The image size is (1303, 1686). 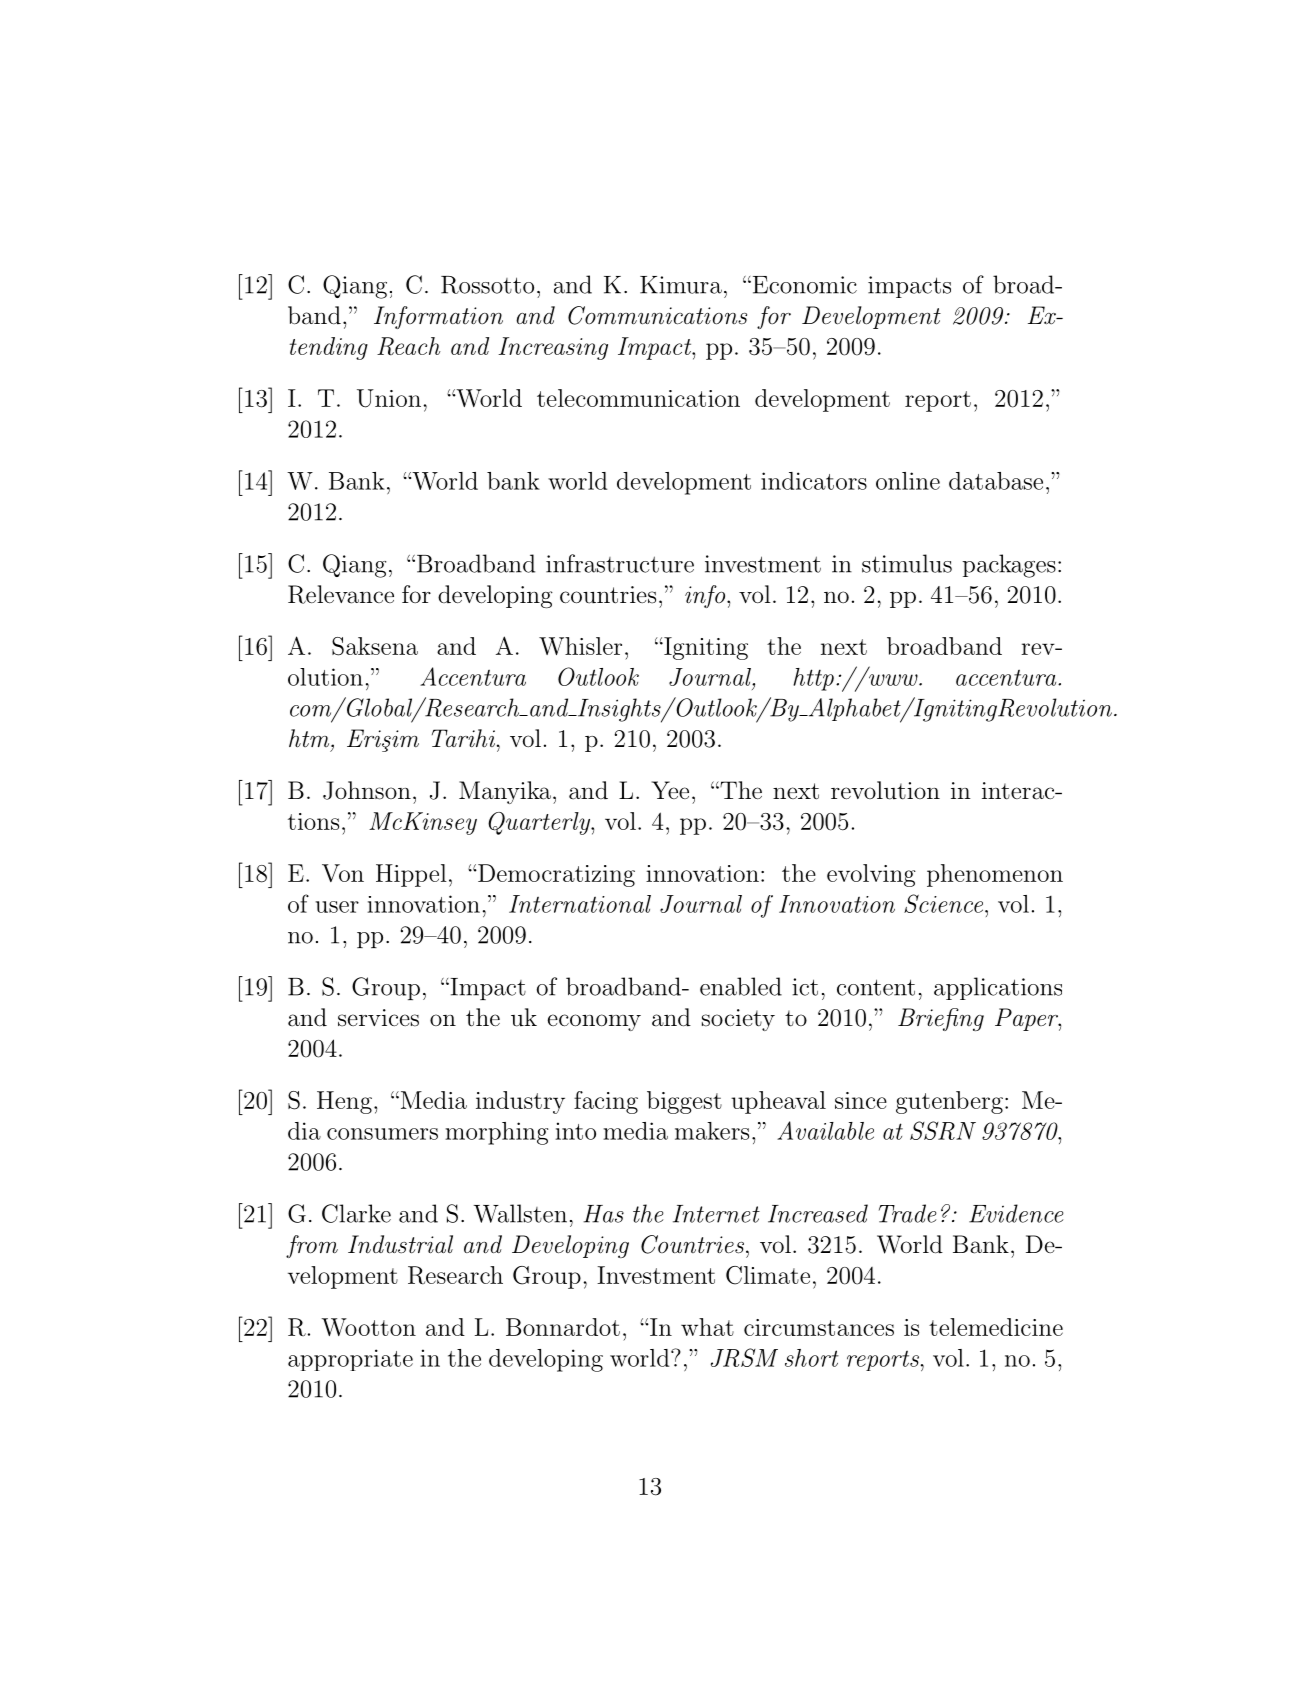 I want to click on Relevance, so click(x=341, y=594).
